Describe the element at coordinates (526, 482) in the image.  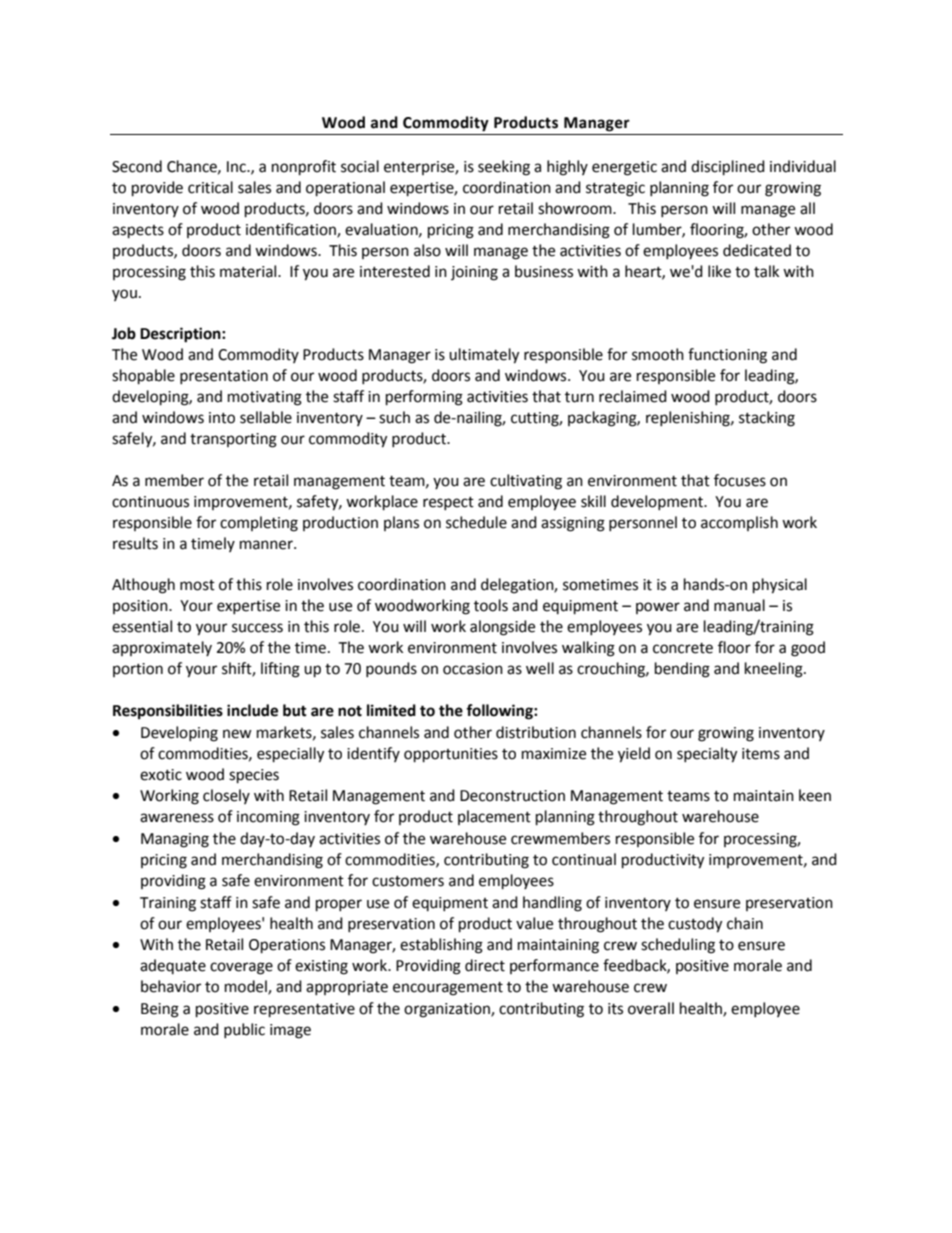
I see `cultivating` at that location.
